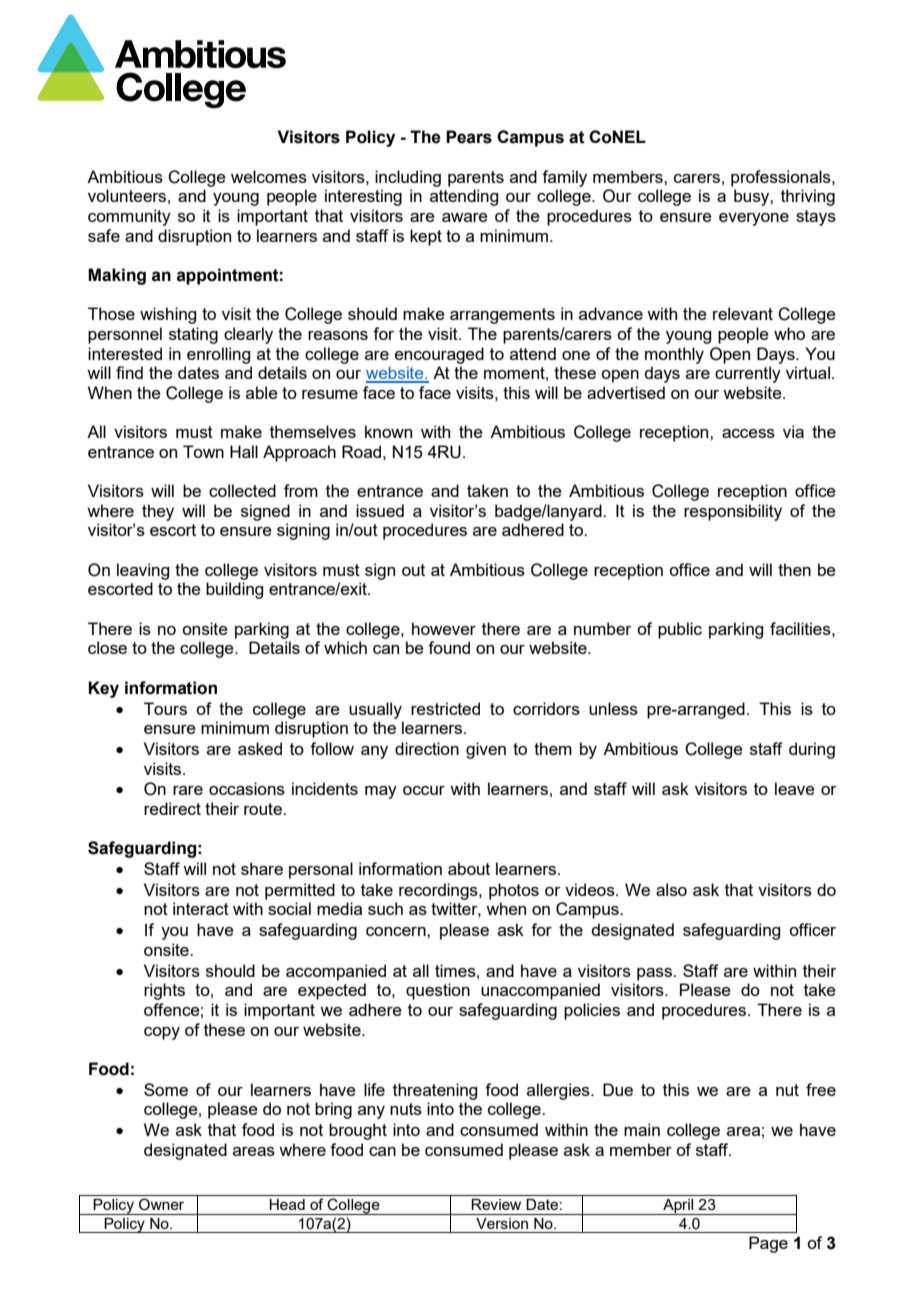  I want to click on restricted, so click(445, 708).
